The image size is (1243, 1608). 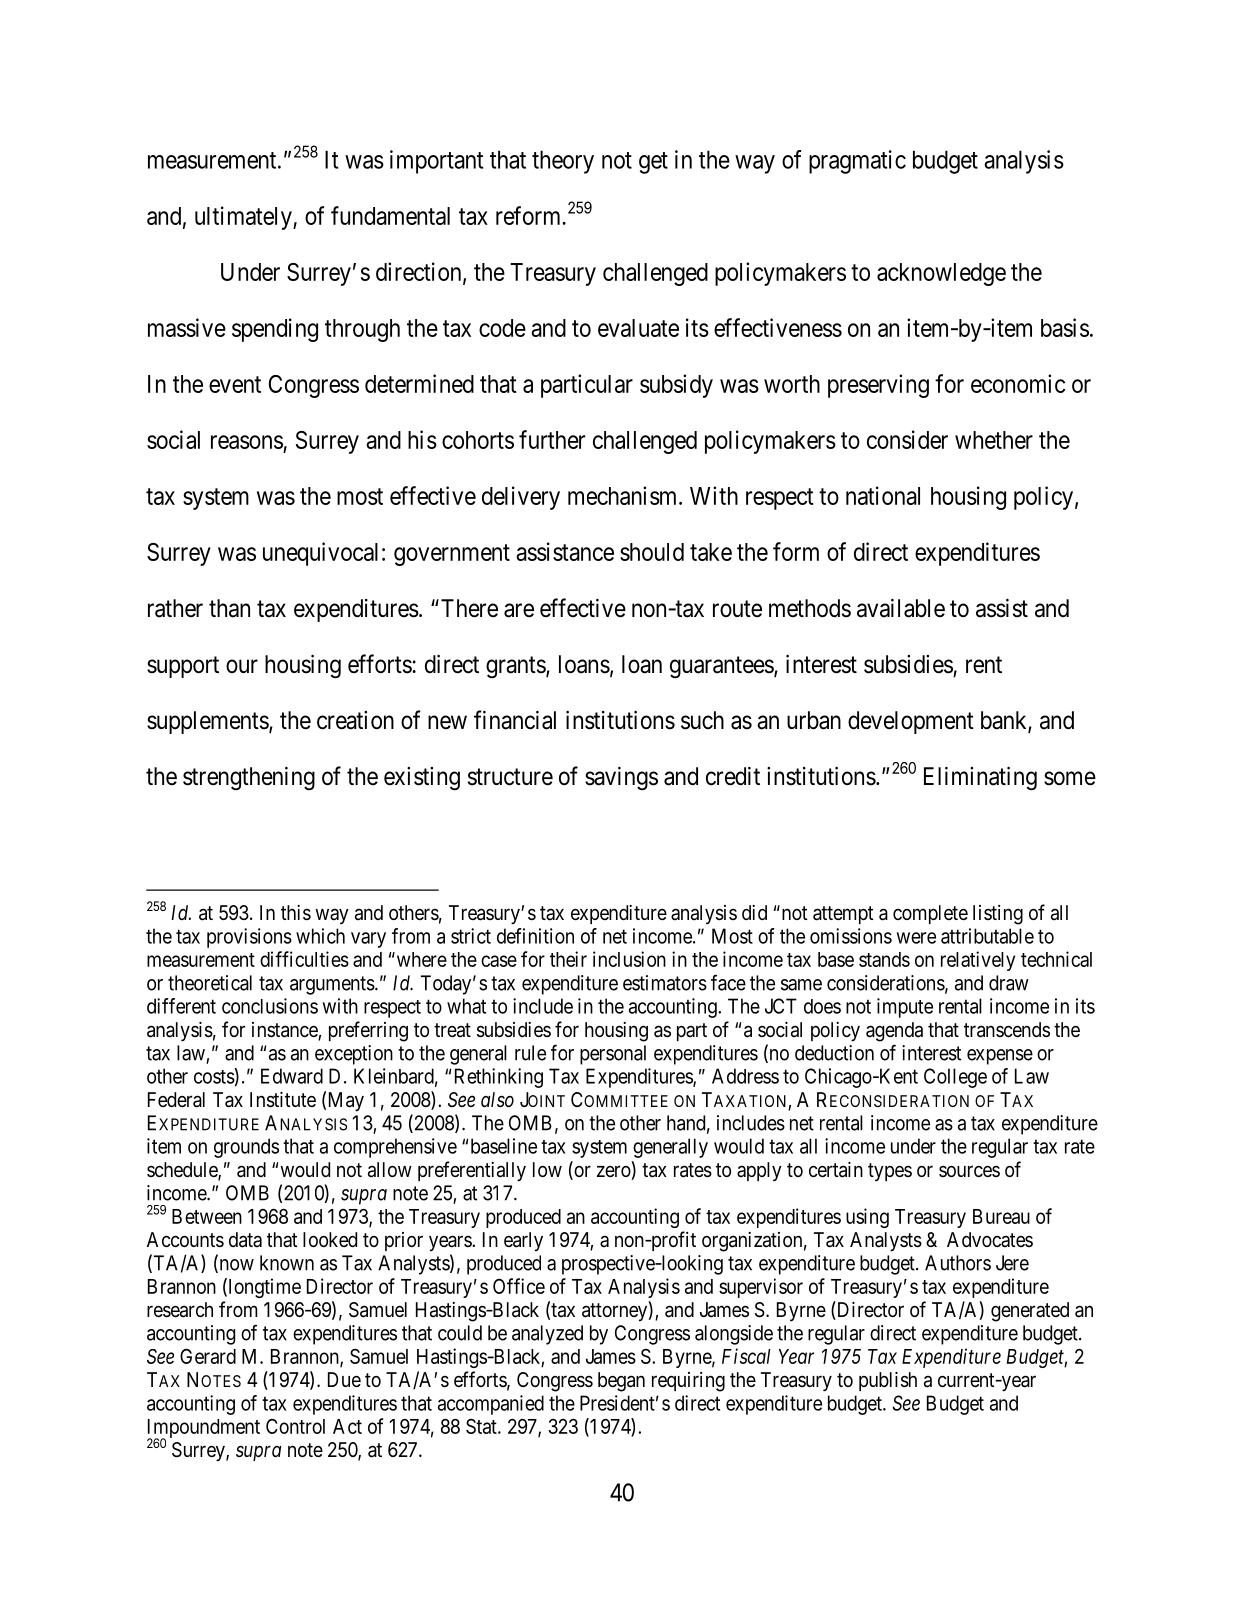 What do you see at coordinates (955, 1078) in the page?
I see `College` at bounding box center [955, 1078].
